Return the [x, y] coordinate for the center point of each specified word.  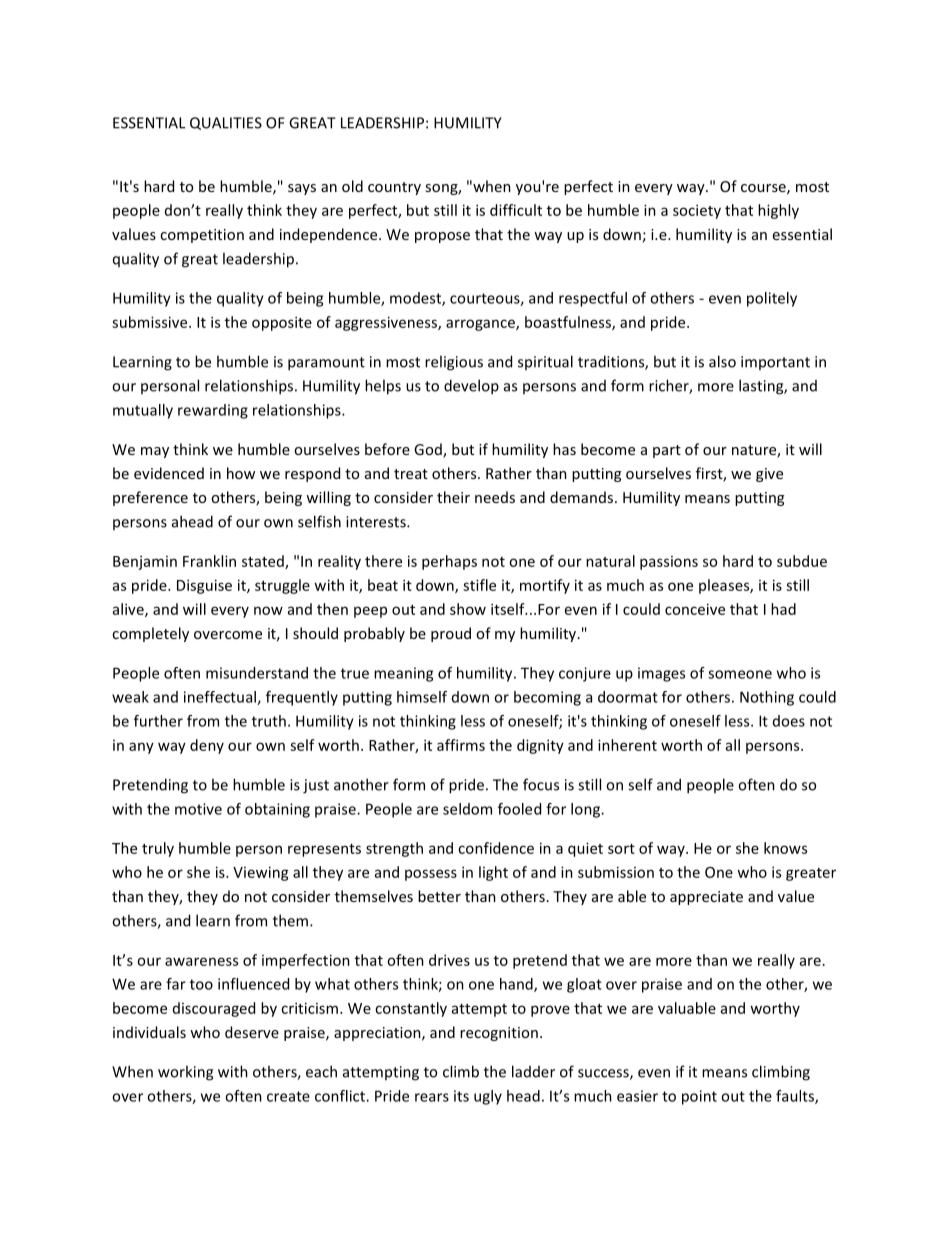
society [697, 211]
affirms [461, 745]
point [699, 1097]
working [185, 1073]
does [789, 721]
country [394, 188]
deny [207, 746]
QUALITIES [226, 123]
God [429, 450]
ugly [488, 1097]
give [769, 475]
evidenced [169, 473]
